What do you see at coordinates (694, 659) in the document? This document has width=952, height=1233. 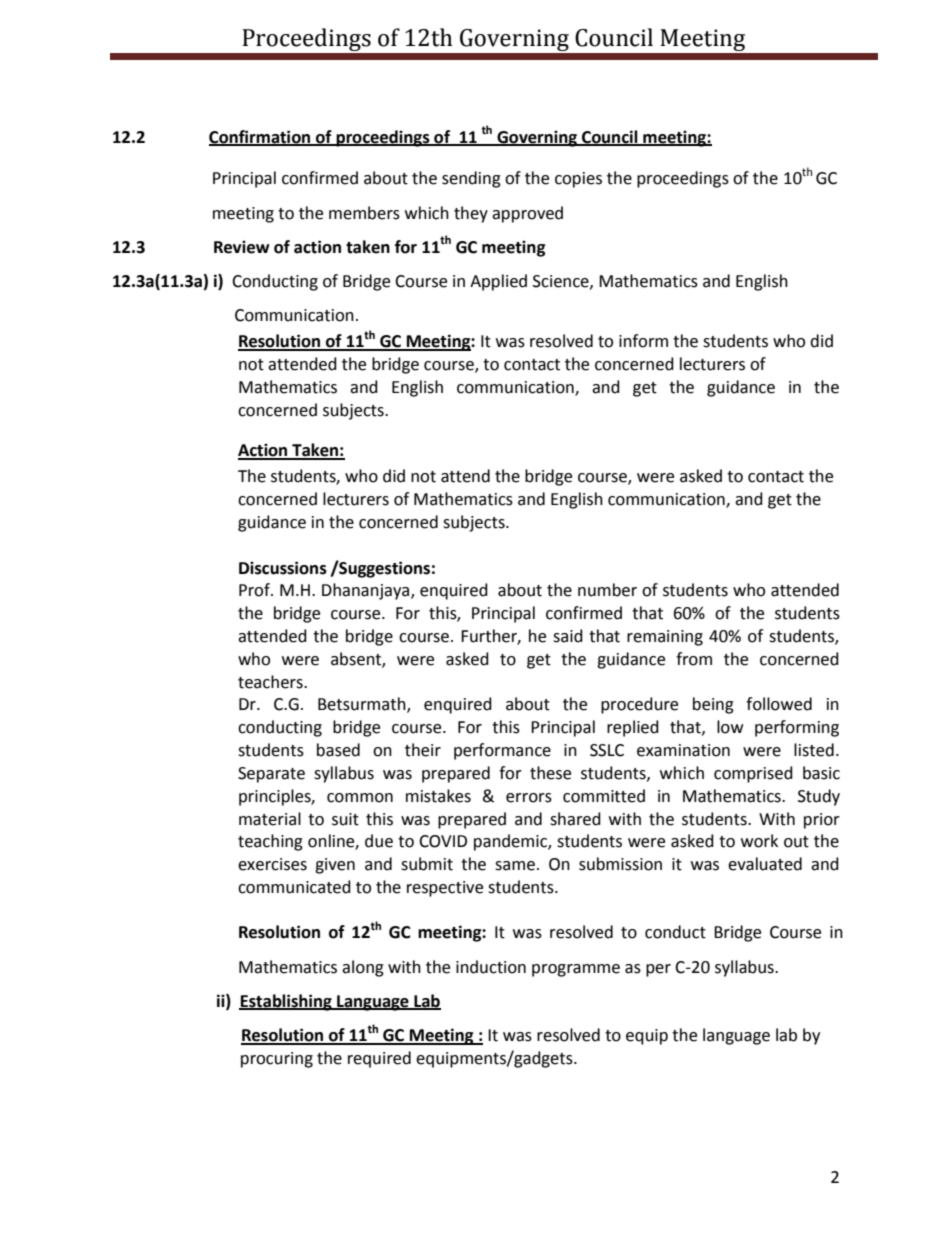 I see `from` at bounding box center [694, 659].
